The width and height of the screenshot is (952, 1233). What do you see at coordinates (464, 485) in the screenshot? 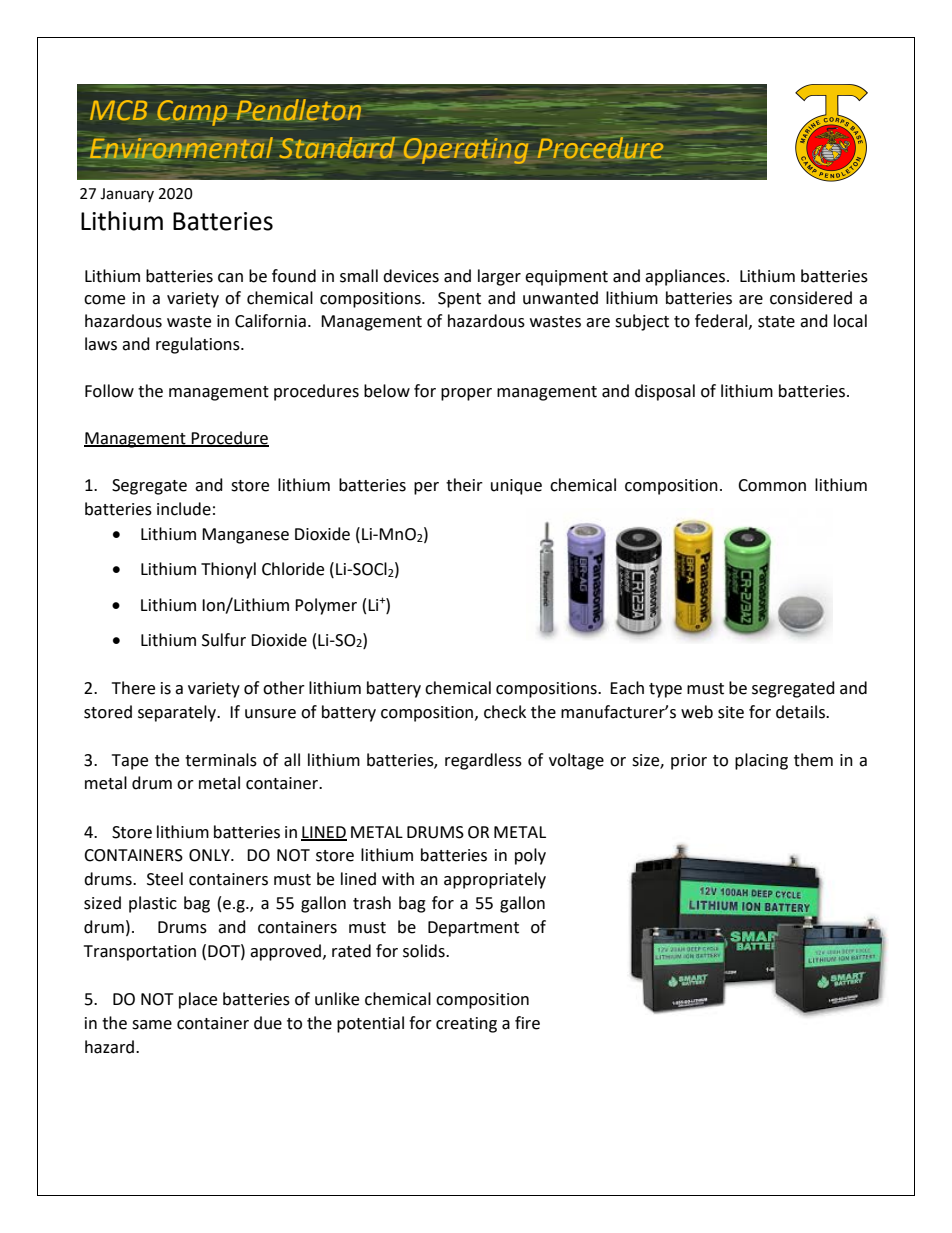
I see `their` at bounding box center [464, 485].
